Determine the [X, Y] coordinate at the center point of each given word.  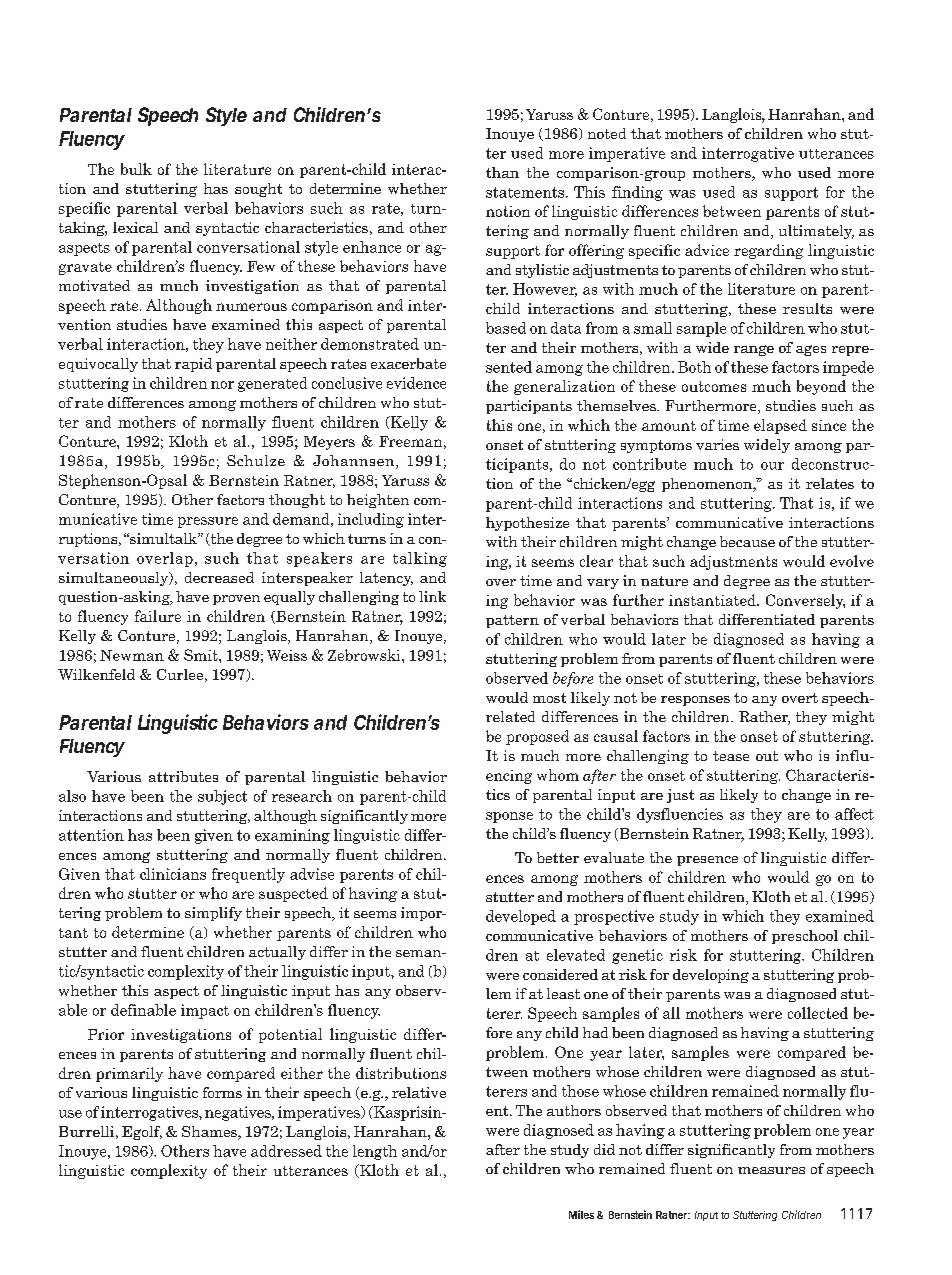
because [747, 541]
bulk [136, 169]
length [375, 1152]
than [502, 172]
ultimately [816, 232]
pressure [208, 522]
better [558, 857]
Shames [210, 1133]
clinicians [173, 874]
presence [707, 861]
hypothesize [527, 524]
